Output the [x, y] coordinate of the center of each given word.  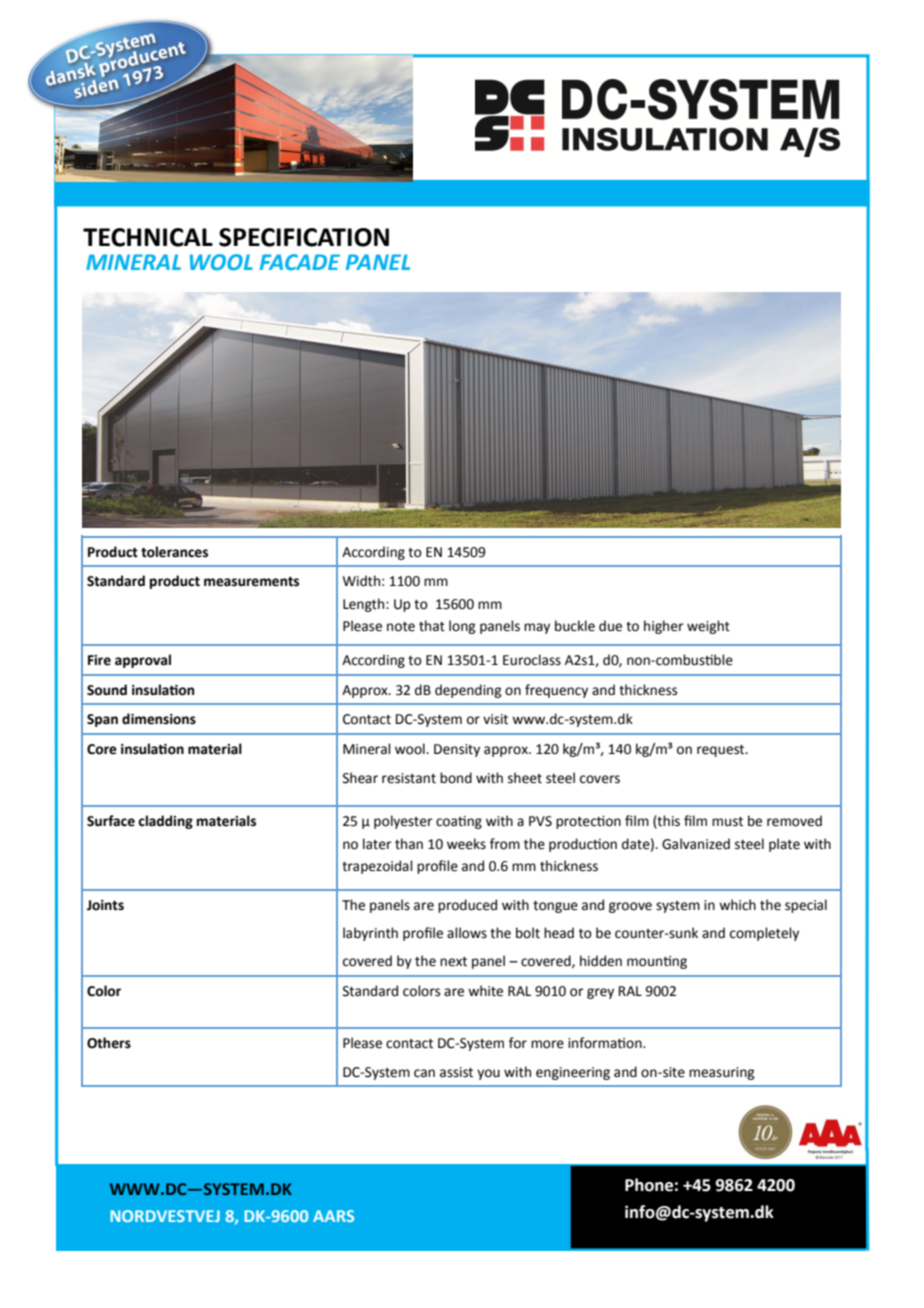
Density [457, 750]
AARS [333, 1216]
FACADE [300, 262]
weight [708, 627]
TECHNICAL [148, 237]
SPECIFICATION [304, 237]
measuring [721, 1073]
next [453, 962]
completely [764, 934]
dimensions [159, 719]
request [722, 751]
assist [456, 1072]
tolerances [174, 552]
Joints [105, 905]
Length [365, 605]
